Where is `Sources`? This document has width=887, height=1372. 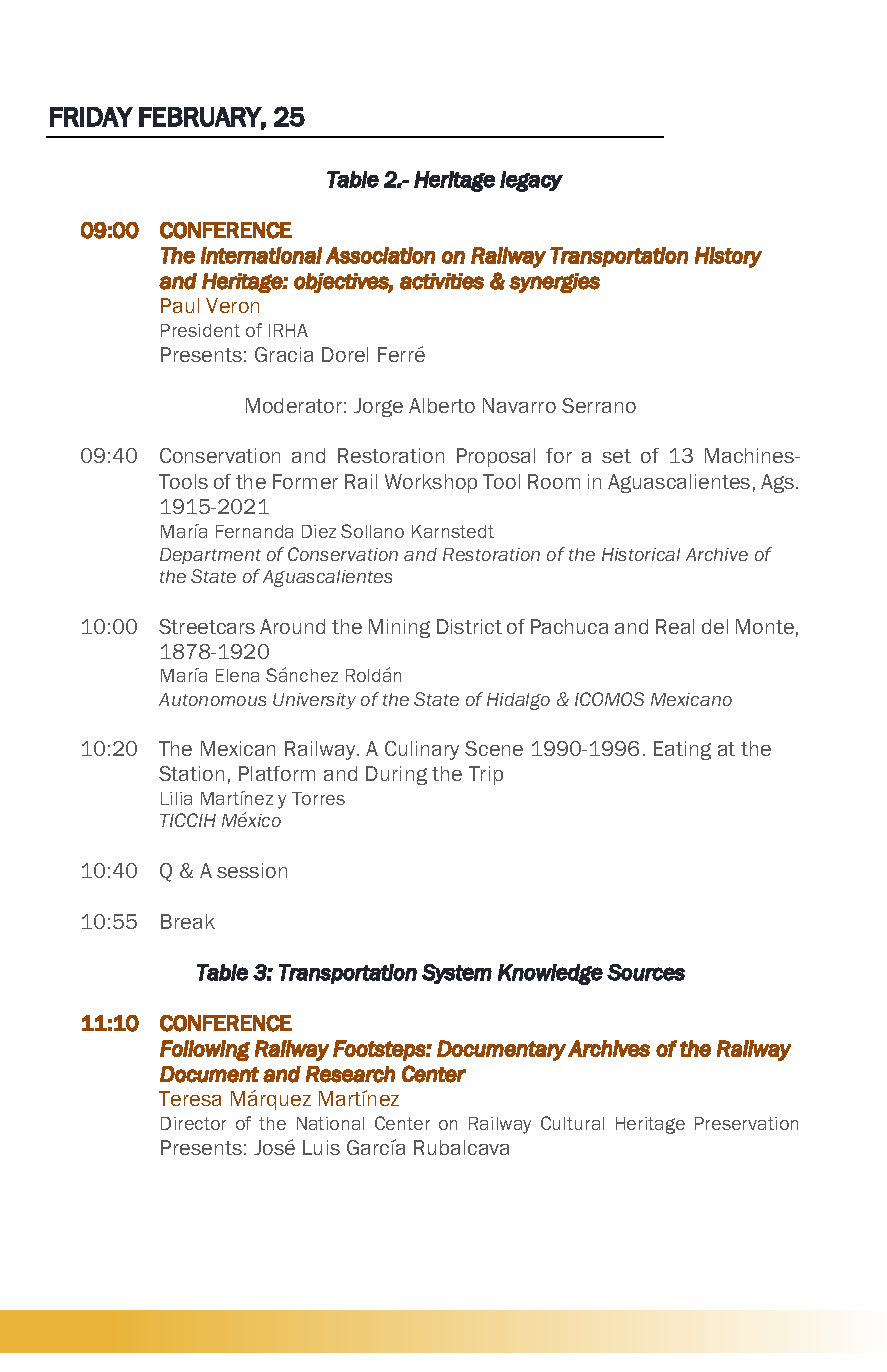
Sources is located at coordinates (646, 972).
